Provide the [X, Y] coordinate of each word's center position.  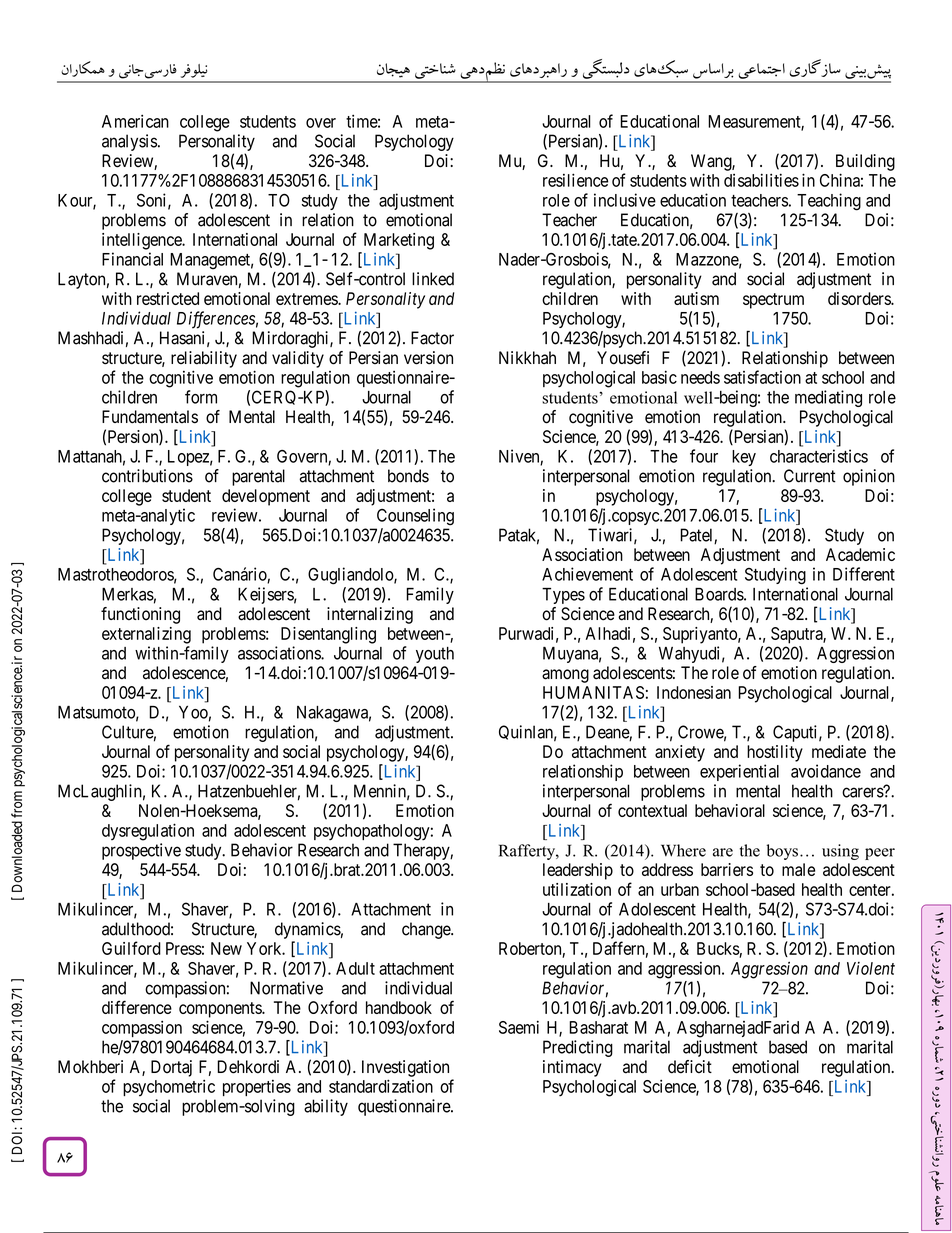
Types [563, 596]
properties [257, 1088]
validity [298, 359]
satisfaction [762, 377]
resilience [575, 180]
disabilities [761, 180]
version [428, 358]
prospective [141, 851]
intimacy [572, 1068]
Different [864, 574]
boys [782, 852]
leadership [578, 871]
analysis [129, 142]
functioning [140, 615]
